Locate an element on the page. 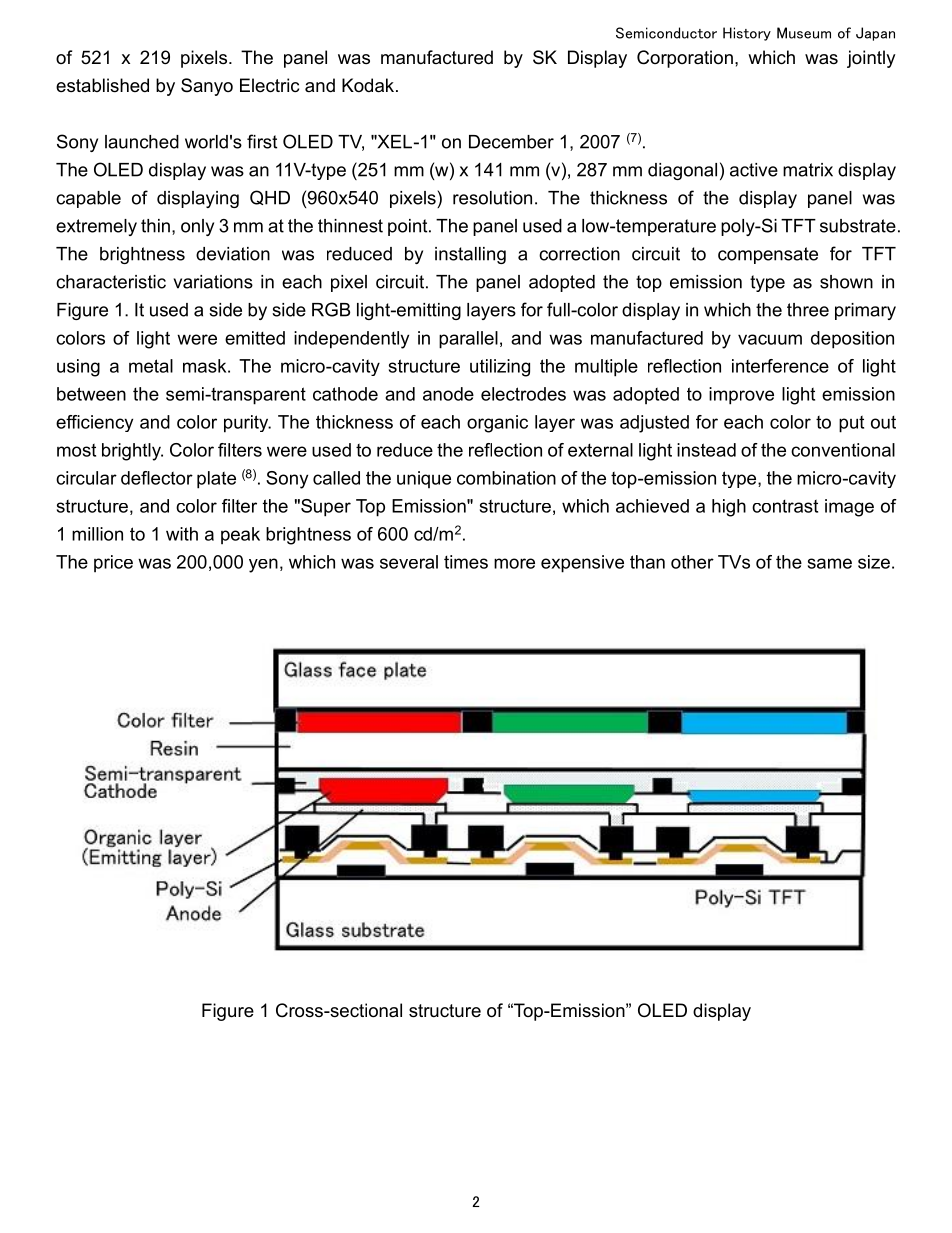 This document has height=1233, width=952. three is located at coordinates (808, 310).
